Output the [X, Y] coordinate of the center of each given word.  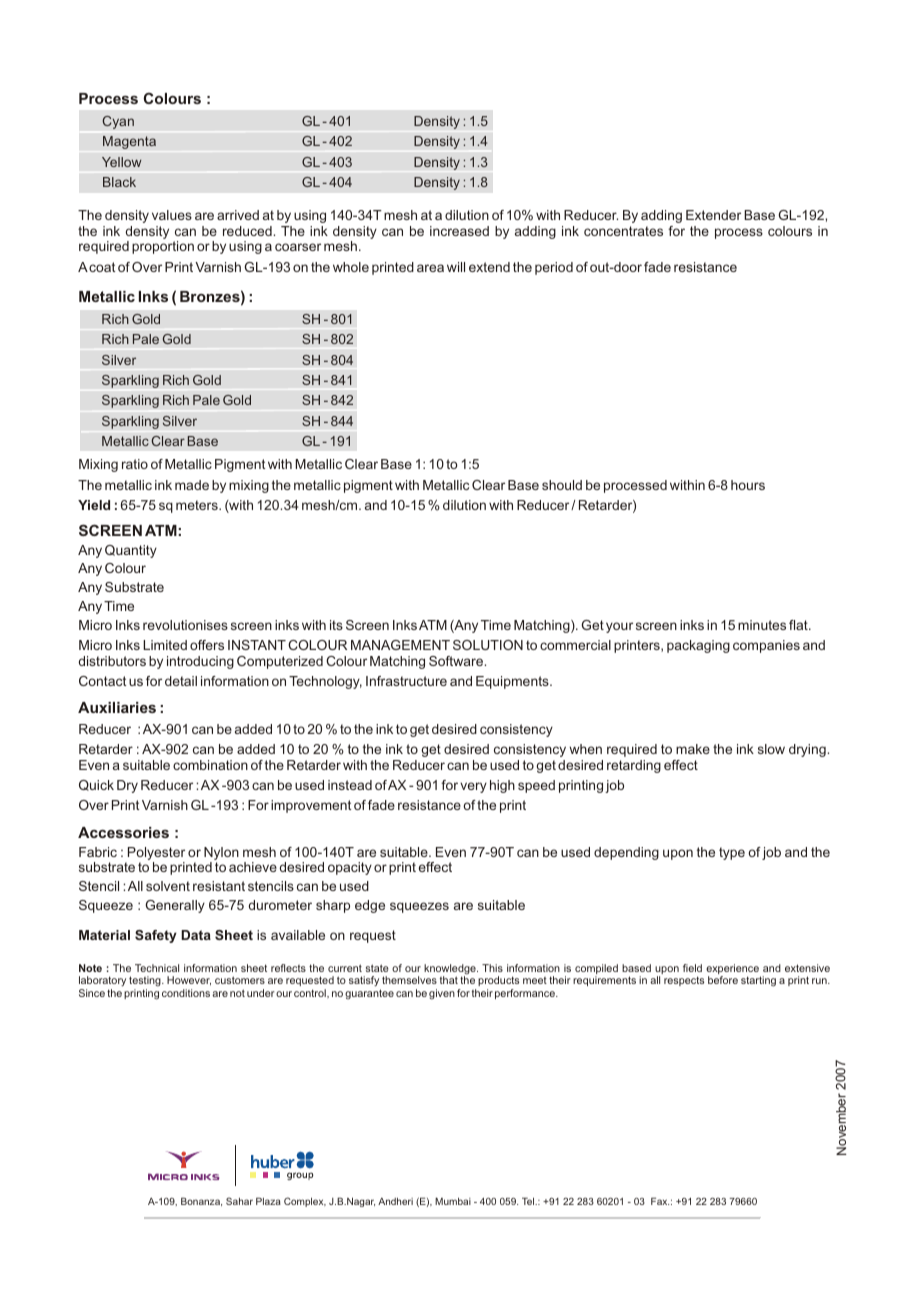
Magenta [129, 142]
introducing [200, 662]
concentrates [623, 231]
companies [766, 646]
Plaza [268, 1201]
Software [457, 661]
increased [459, 231]
